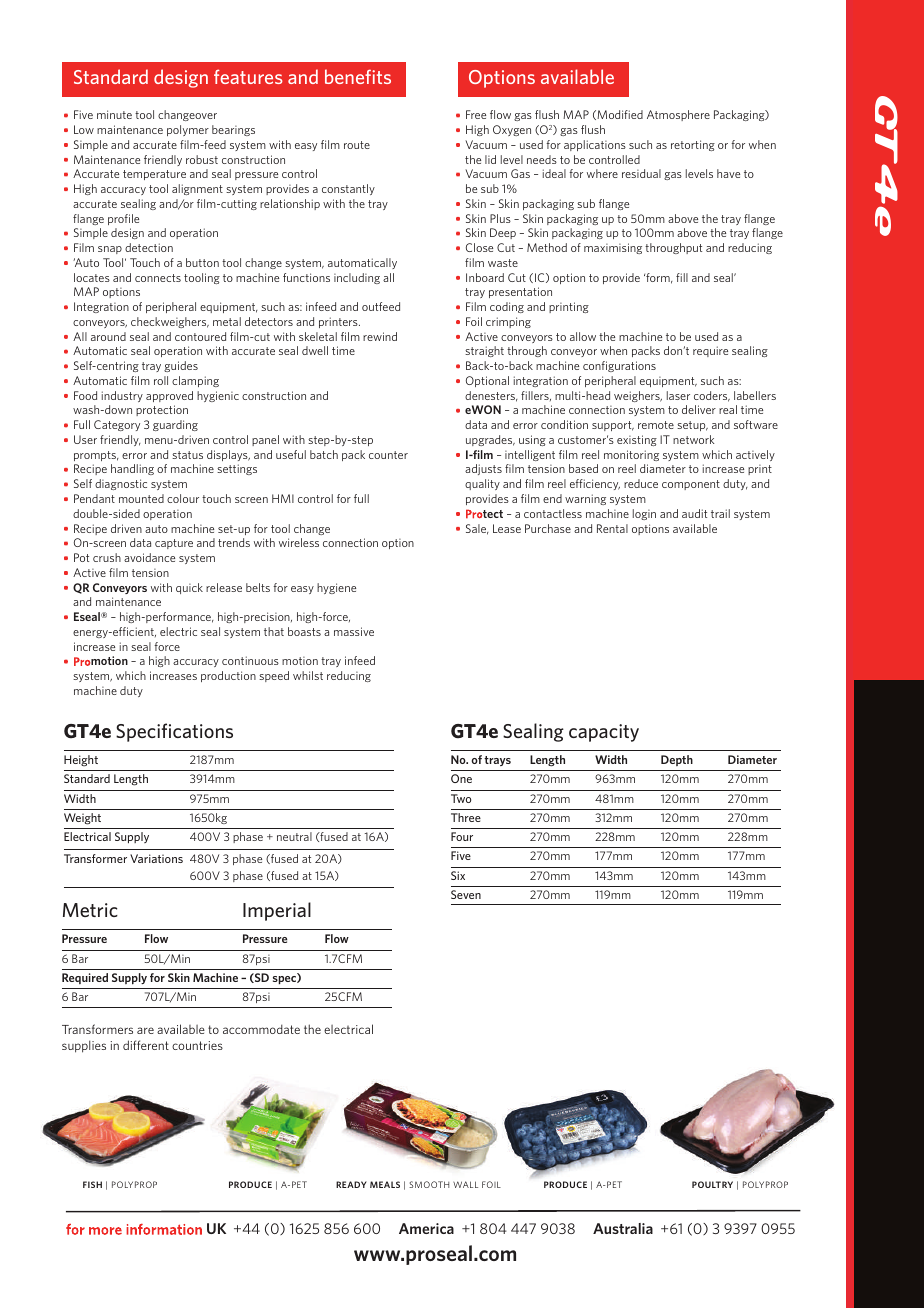 The width and height of the page is (924, 1308). What do you see at coordinates (90, 910) in the page?
I see `Metric` at bounding box center [90, 910].
